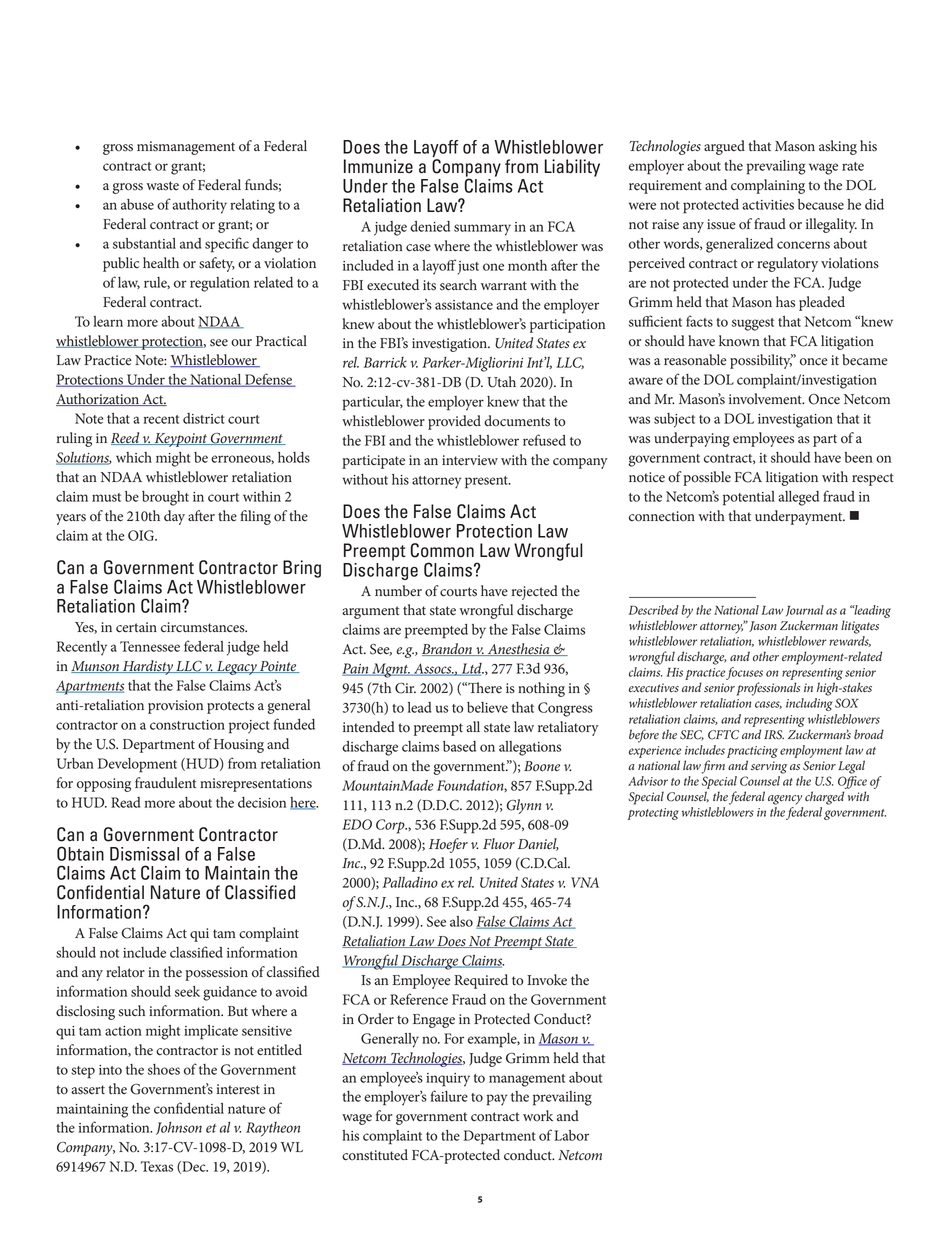 Image resolution: width=952 pixels, height=1233 pixels. Describe the element at coordinates (165, 498) in the image. I see `brought` at that location.
